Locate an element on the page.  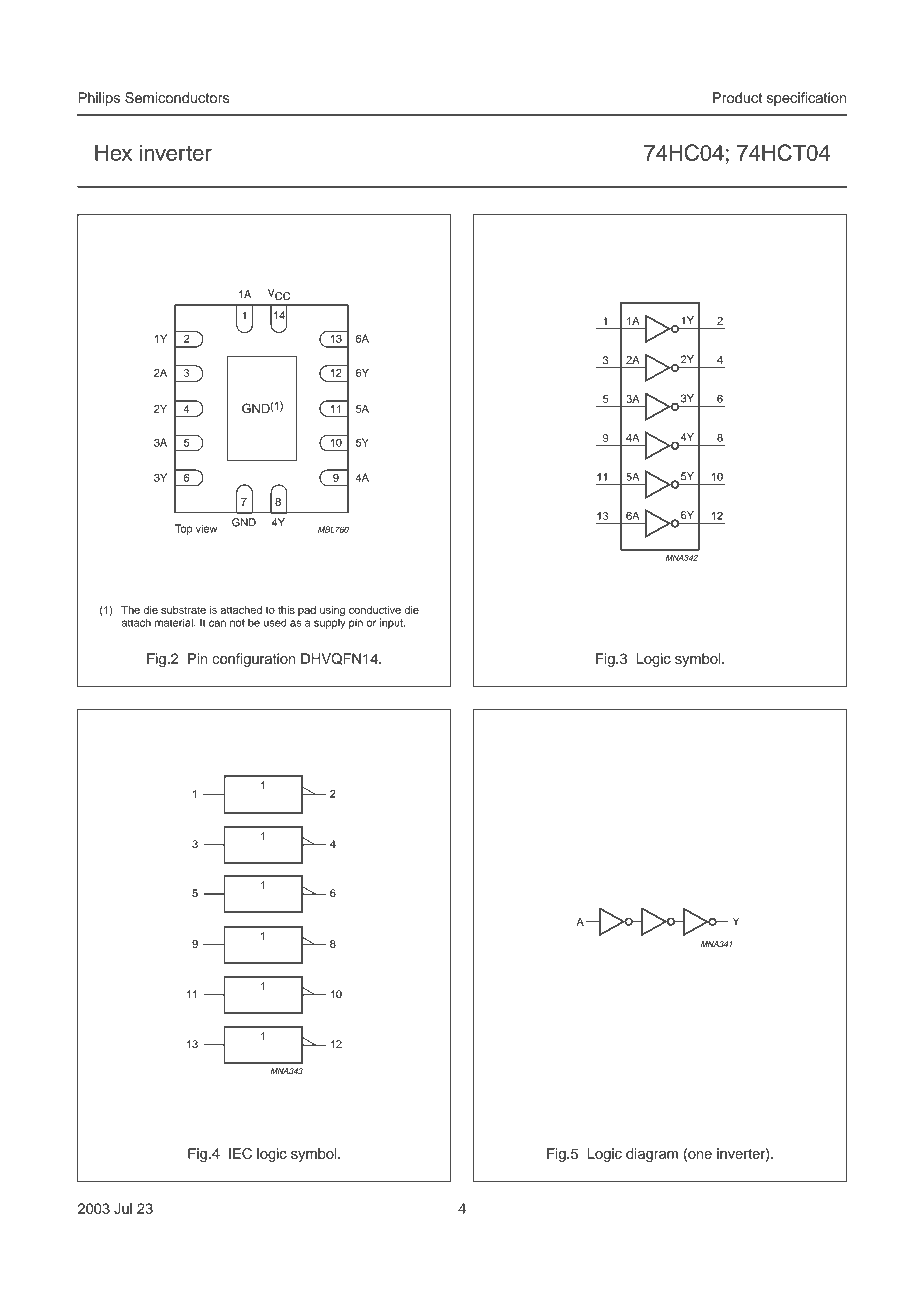
conductive is located at coordinates (375, 610).
